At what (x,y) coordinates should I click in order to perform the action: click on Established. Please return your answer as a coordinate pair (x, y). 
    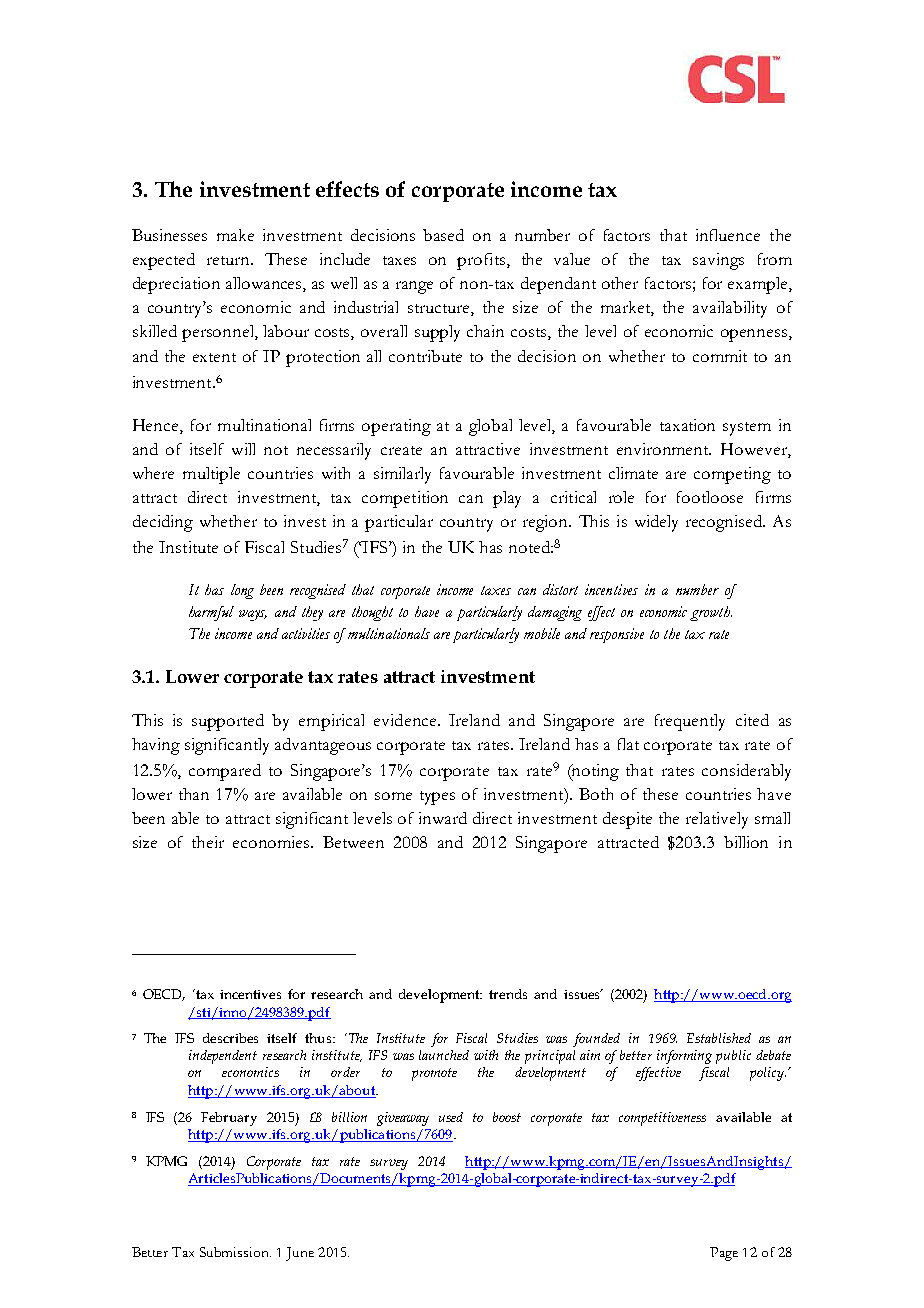
    Looking at the image, I should click on (719, 1038).
